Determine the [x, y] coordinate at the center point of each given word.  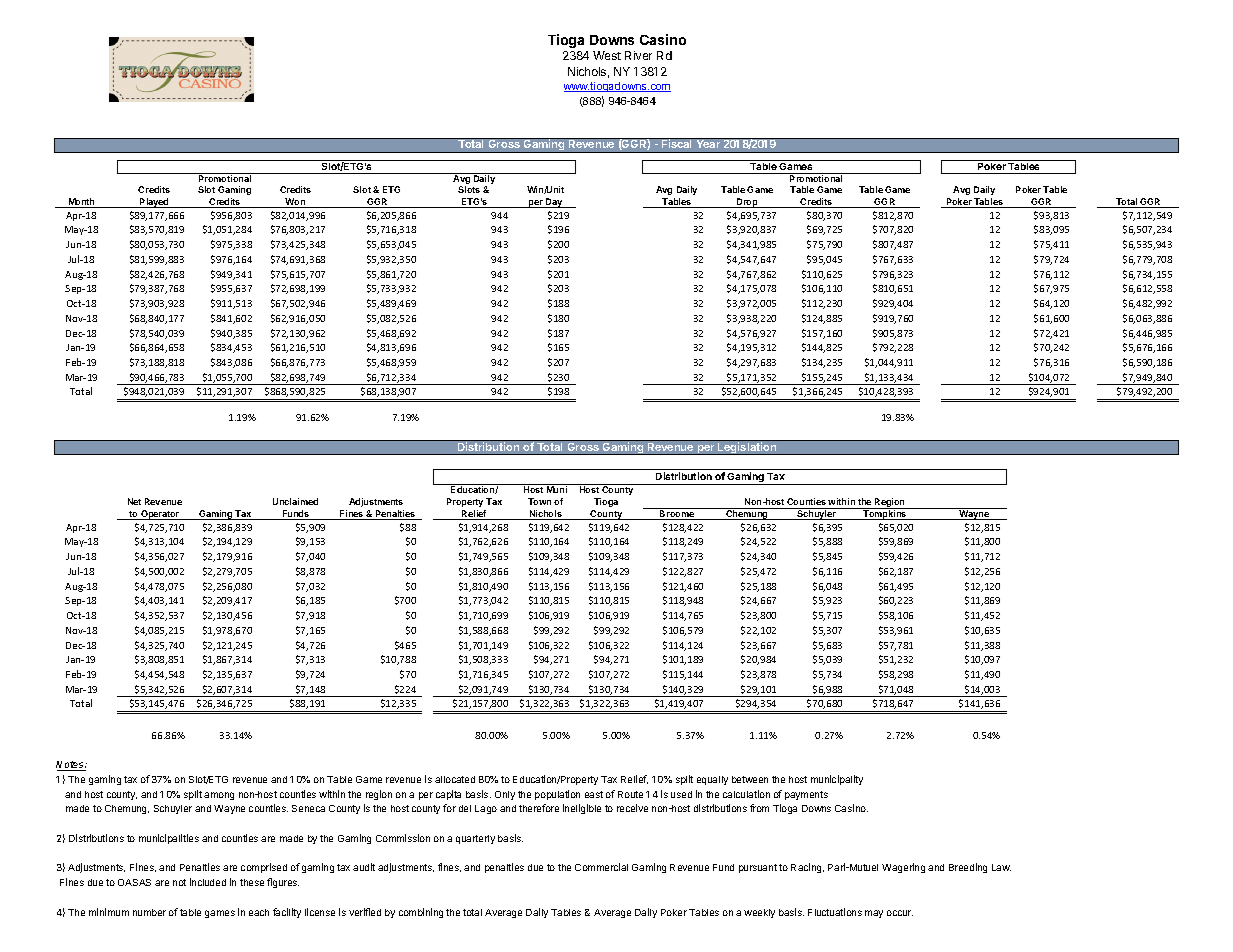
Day [554, 203]
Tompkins [885, 514]
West [607, 55]
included [208, 882]
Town [539, 501]
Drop [747, 203]
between [750, 779]
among [219, 796]
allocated [455, 779]
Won [296, 203]
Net [134, 501]
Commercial [601, 867]
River [638, 55]
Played [154, 203]
